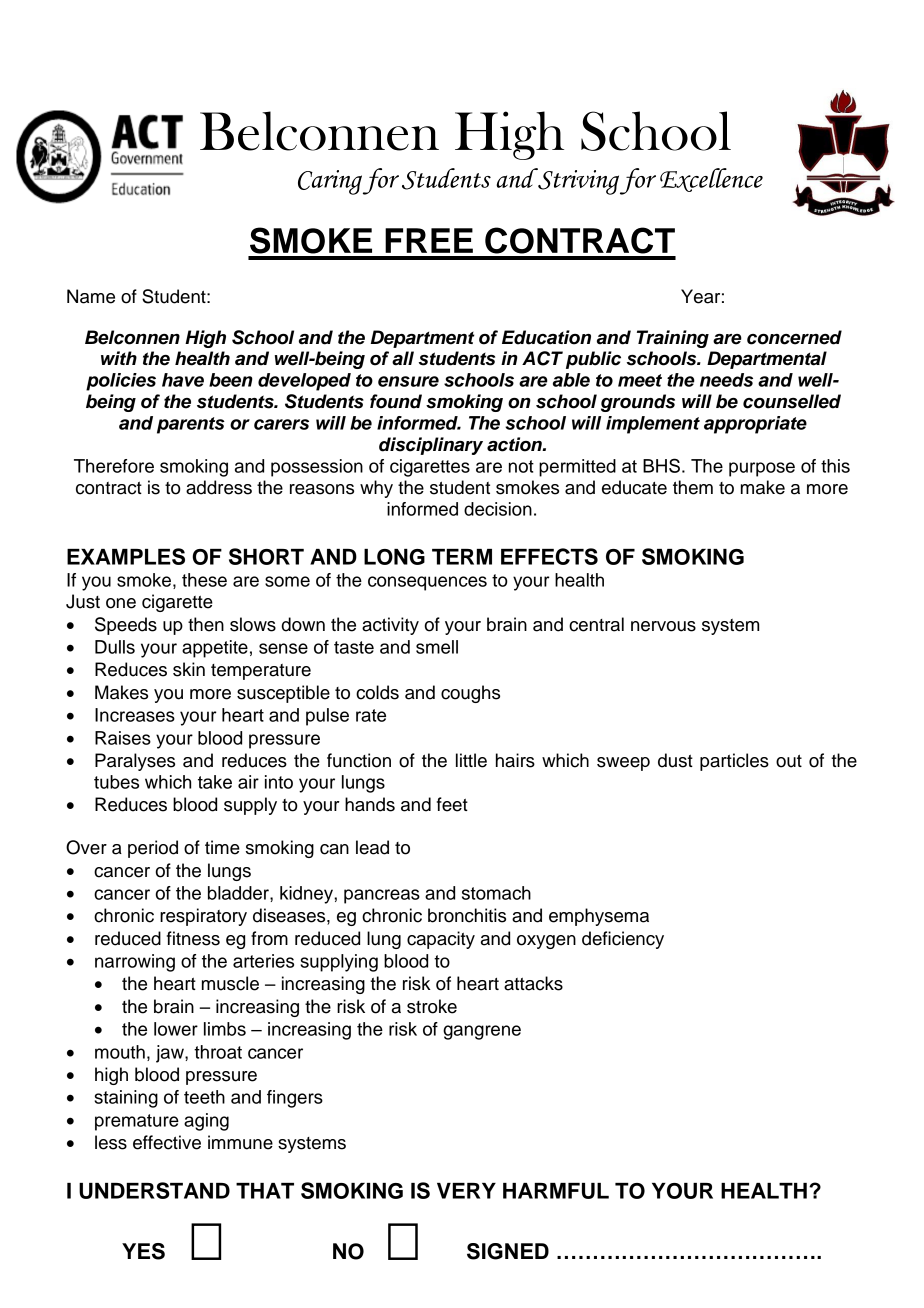  What do you see at coordinates (711, 180) in the screenshot?
I see `Excellence` at bounding box center [711, 180].
